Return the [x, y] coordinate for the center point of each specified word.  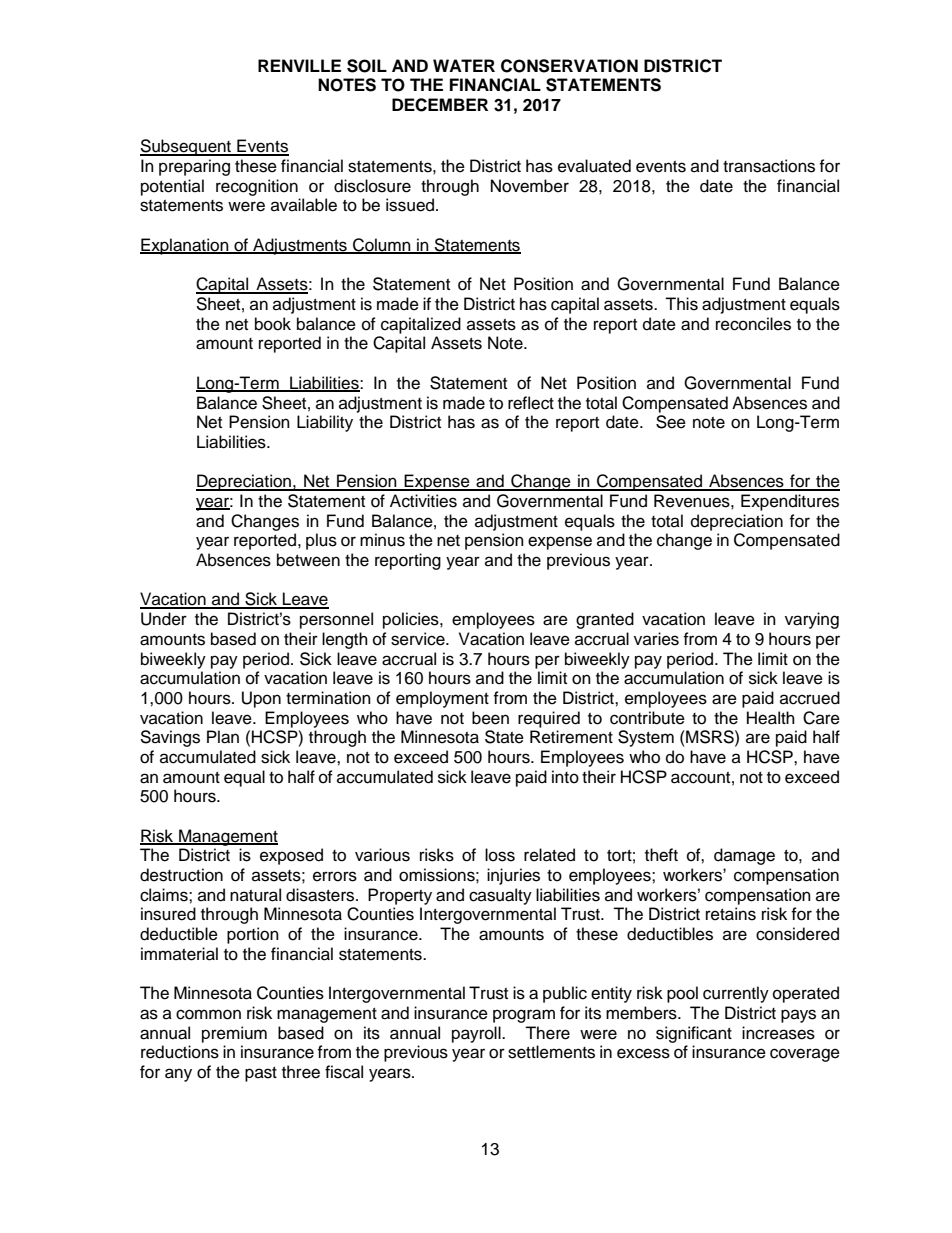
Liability [325, 423]
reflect [531, 403]
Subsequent [187, 147]
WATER [464, 65]
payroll [477, 1034]
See [671, 422]
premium [234, 1034]
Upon [261, 699]
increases [778, 1033]
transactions [769, 166]
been [490, 718]
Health [771, 718]
